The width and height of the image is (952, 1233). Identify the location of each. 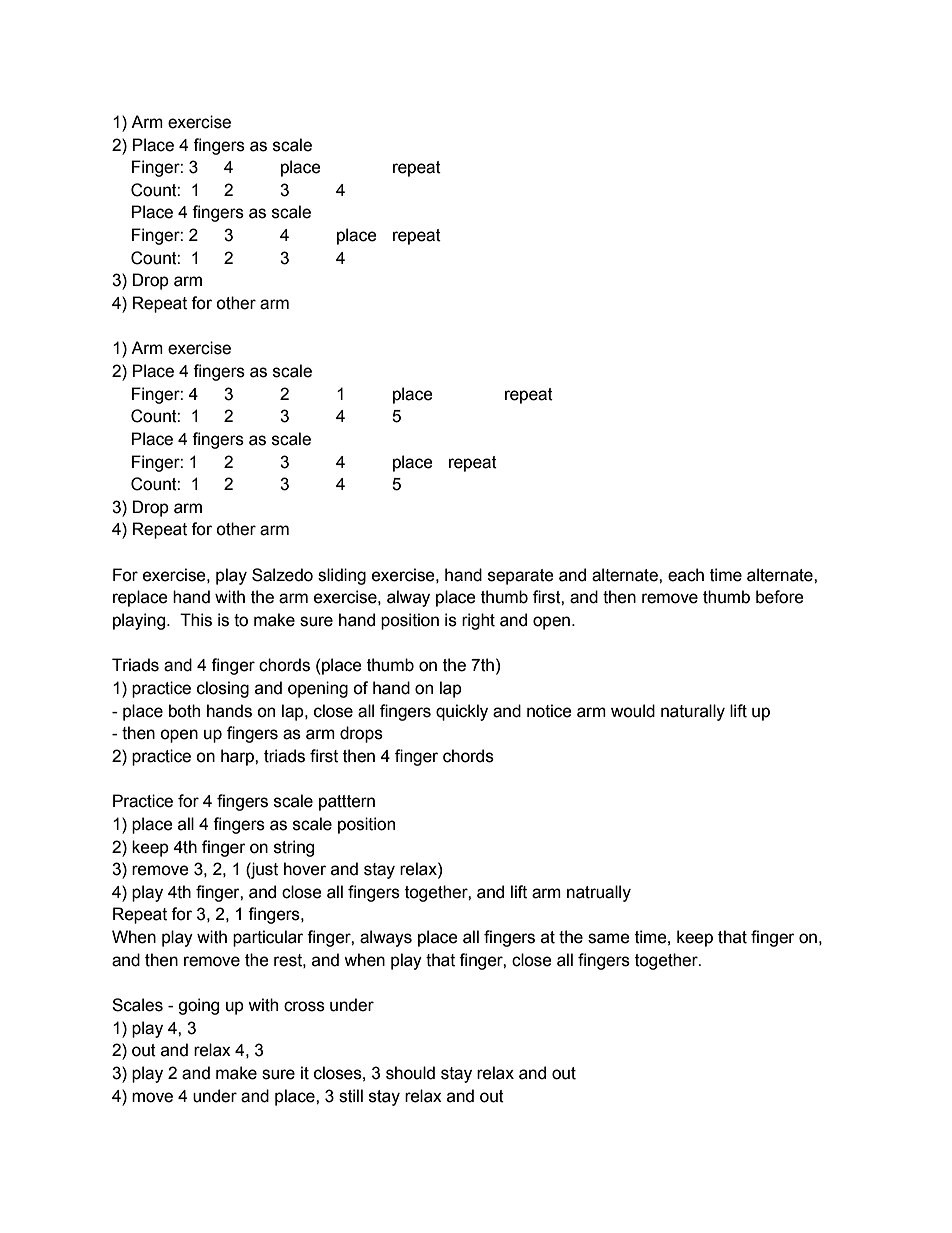
(686, 575).
